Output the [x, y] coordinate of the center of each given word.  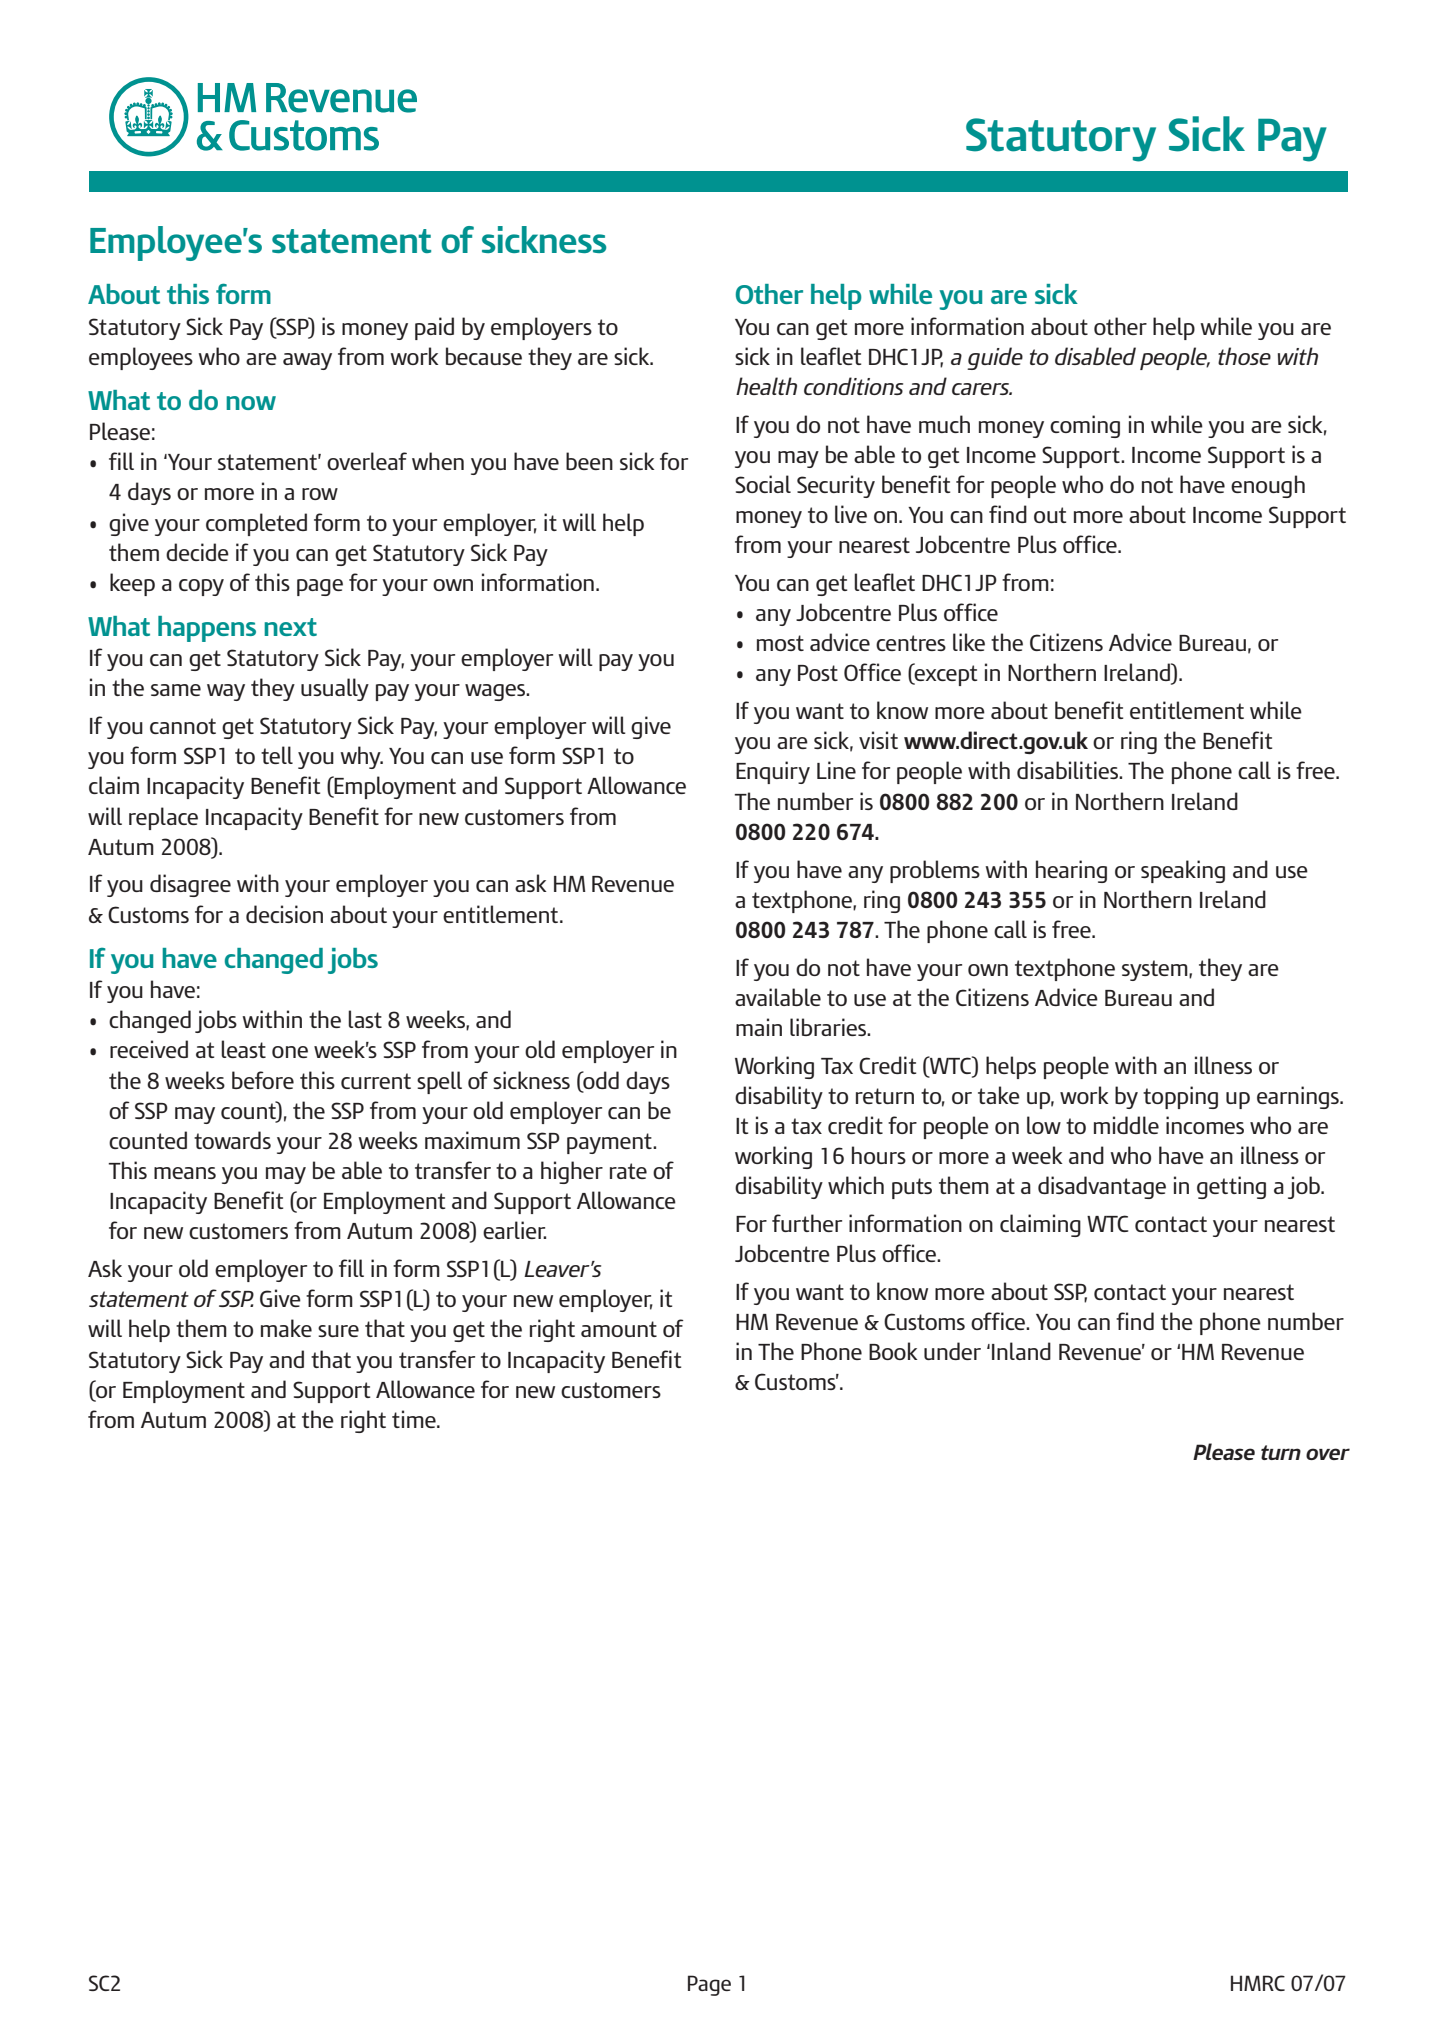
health [766, 386]
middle [1126, 1125]
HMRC [1258, 1983]
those [1244, 356]
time [415, 1419]
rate [628, 1171]
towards [232, 1140]
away [307, 361]
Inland [1021, 1351]
